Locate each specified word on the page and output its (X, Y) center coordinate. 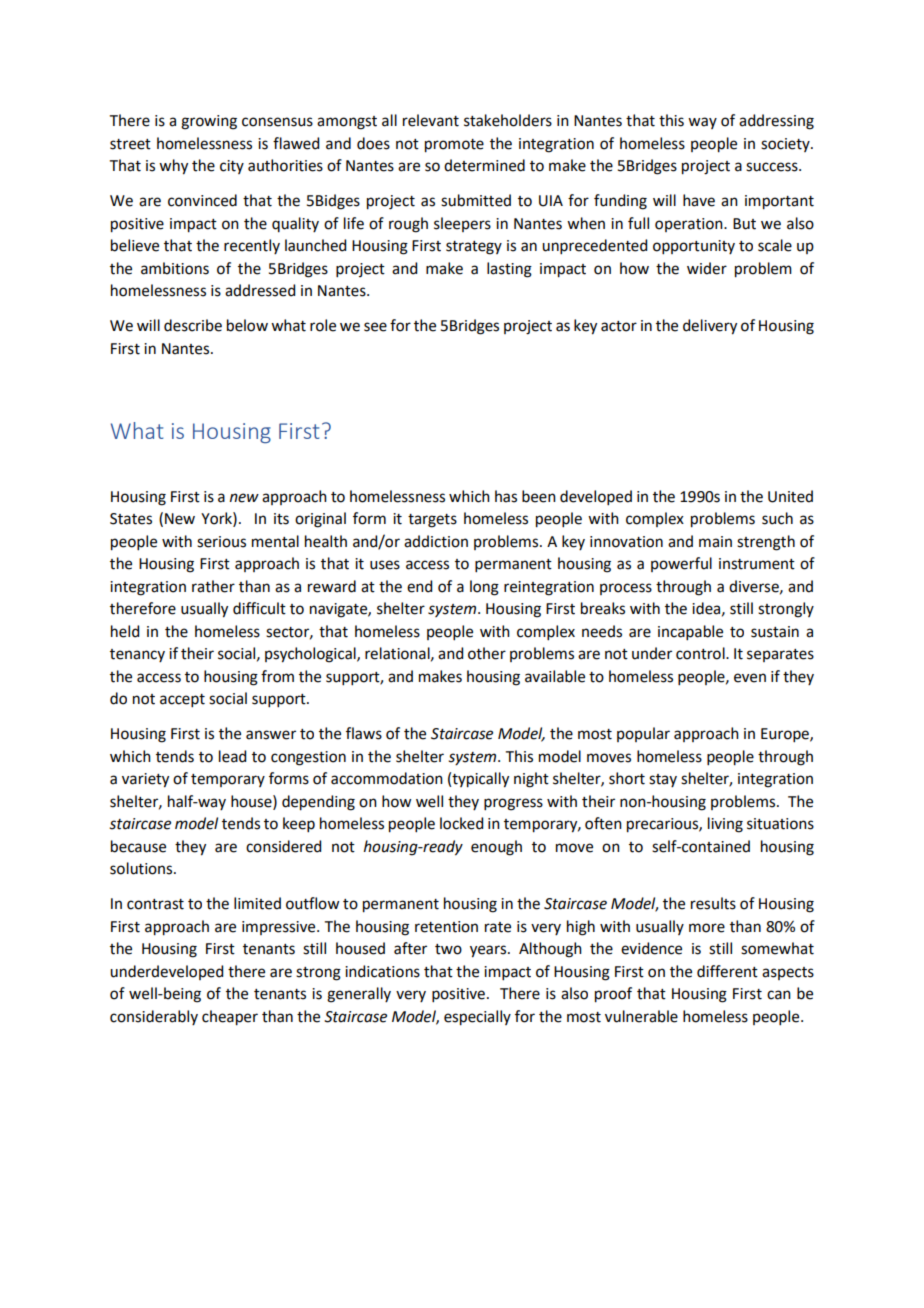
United (790, 496)
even (750, 678)
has (506, 496)
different (727, 971)
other (487, 653)
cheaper (230, 1018)
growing (209, 122)
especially (477, 1018)
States (131, 519)
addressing (776, 122)
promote (454, 146)
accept (182, 700)
